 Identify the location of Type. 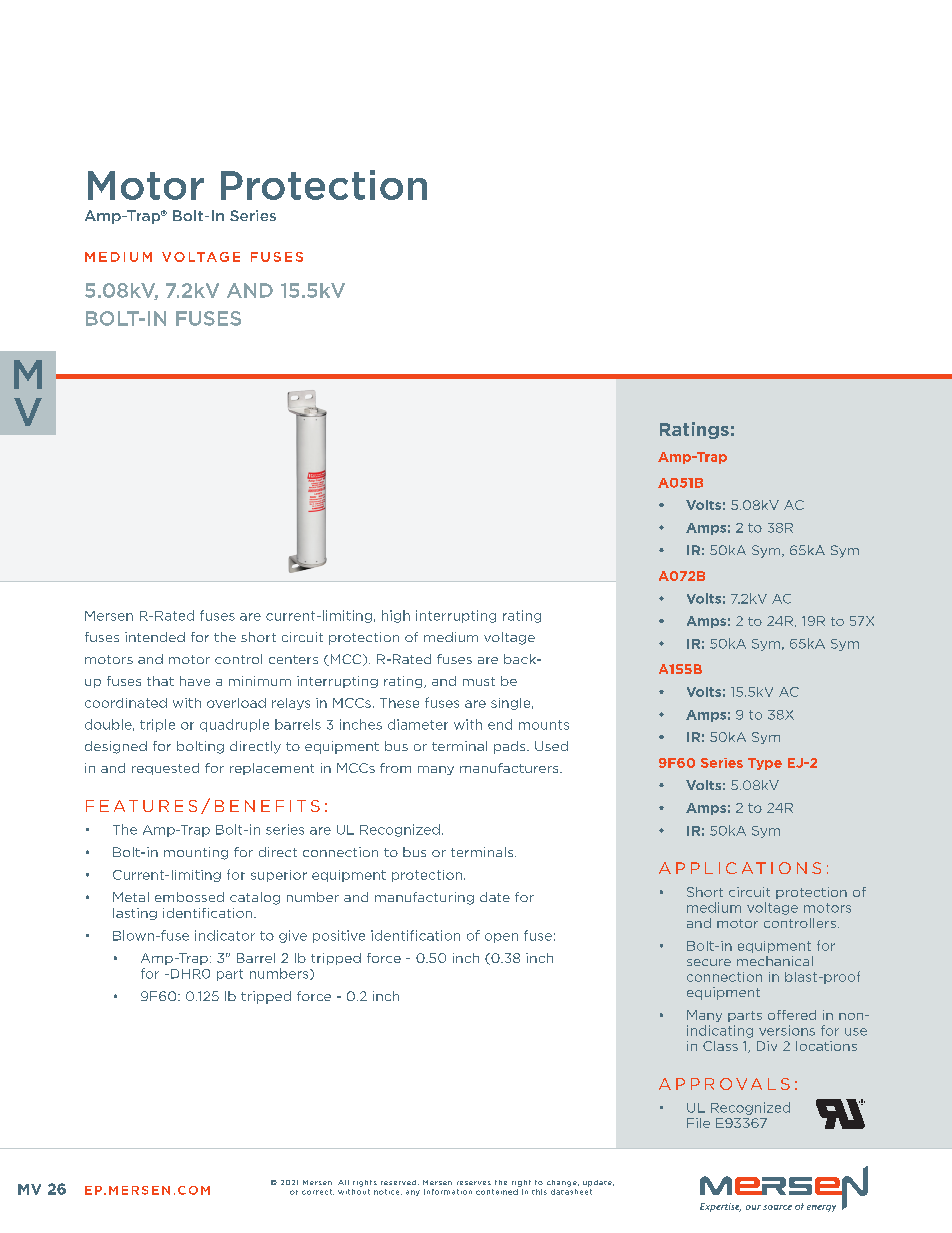
(765, 764).
